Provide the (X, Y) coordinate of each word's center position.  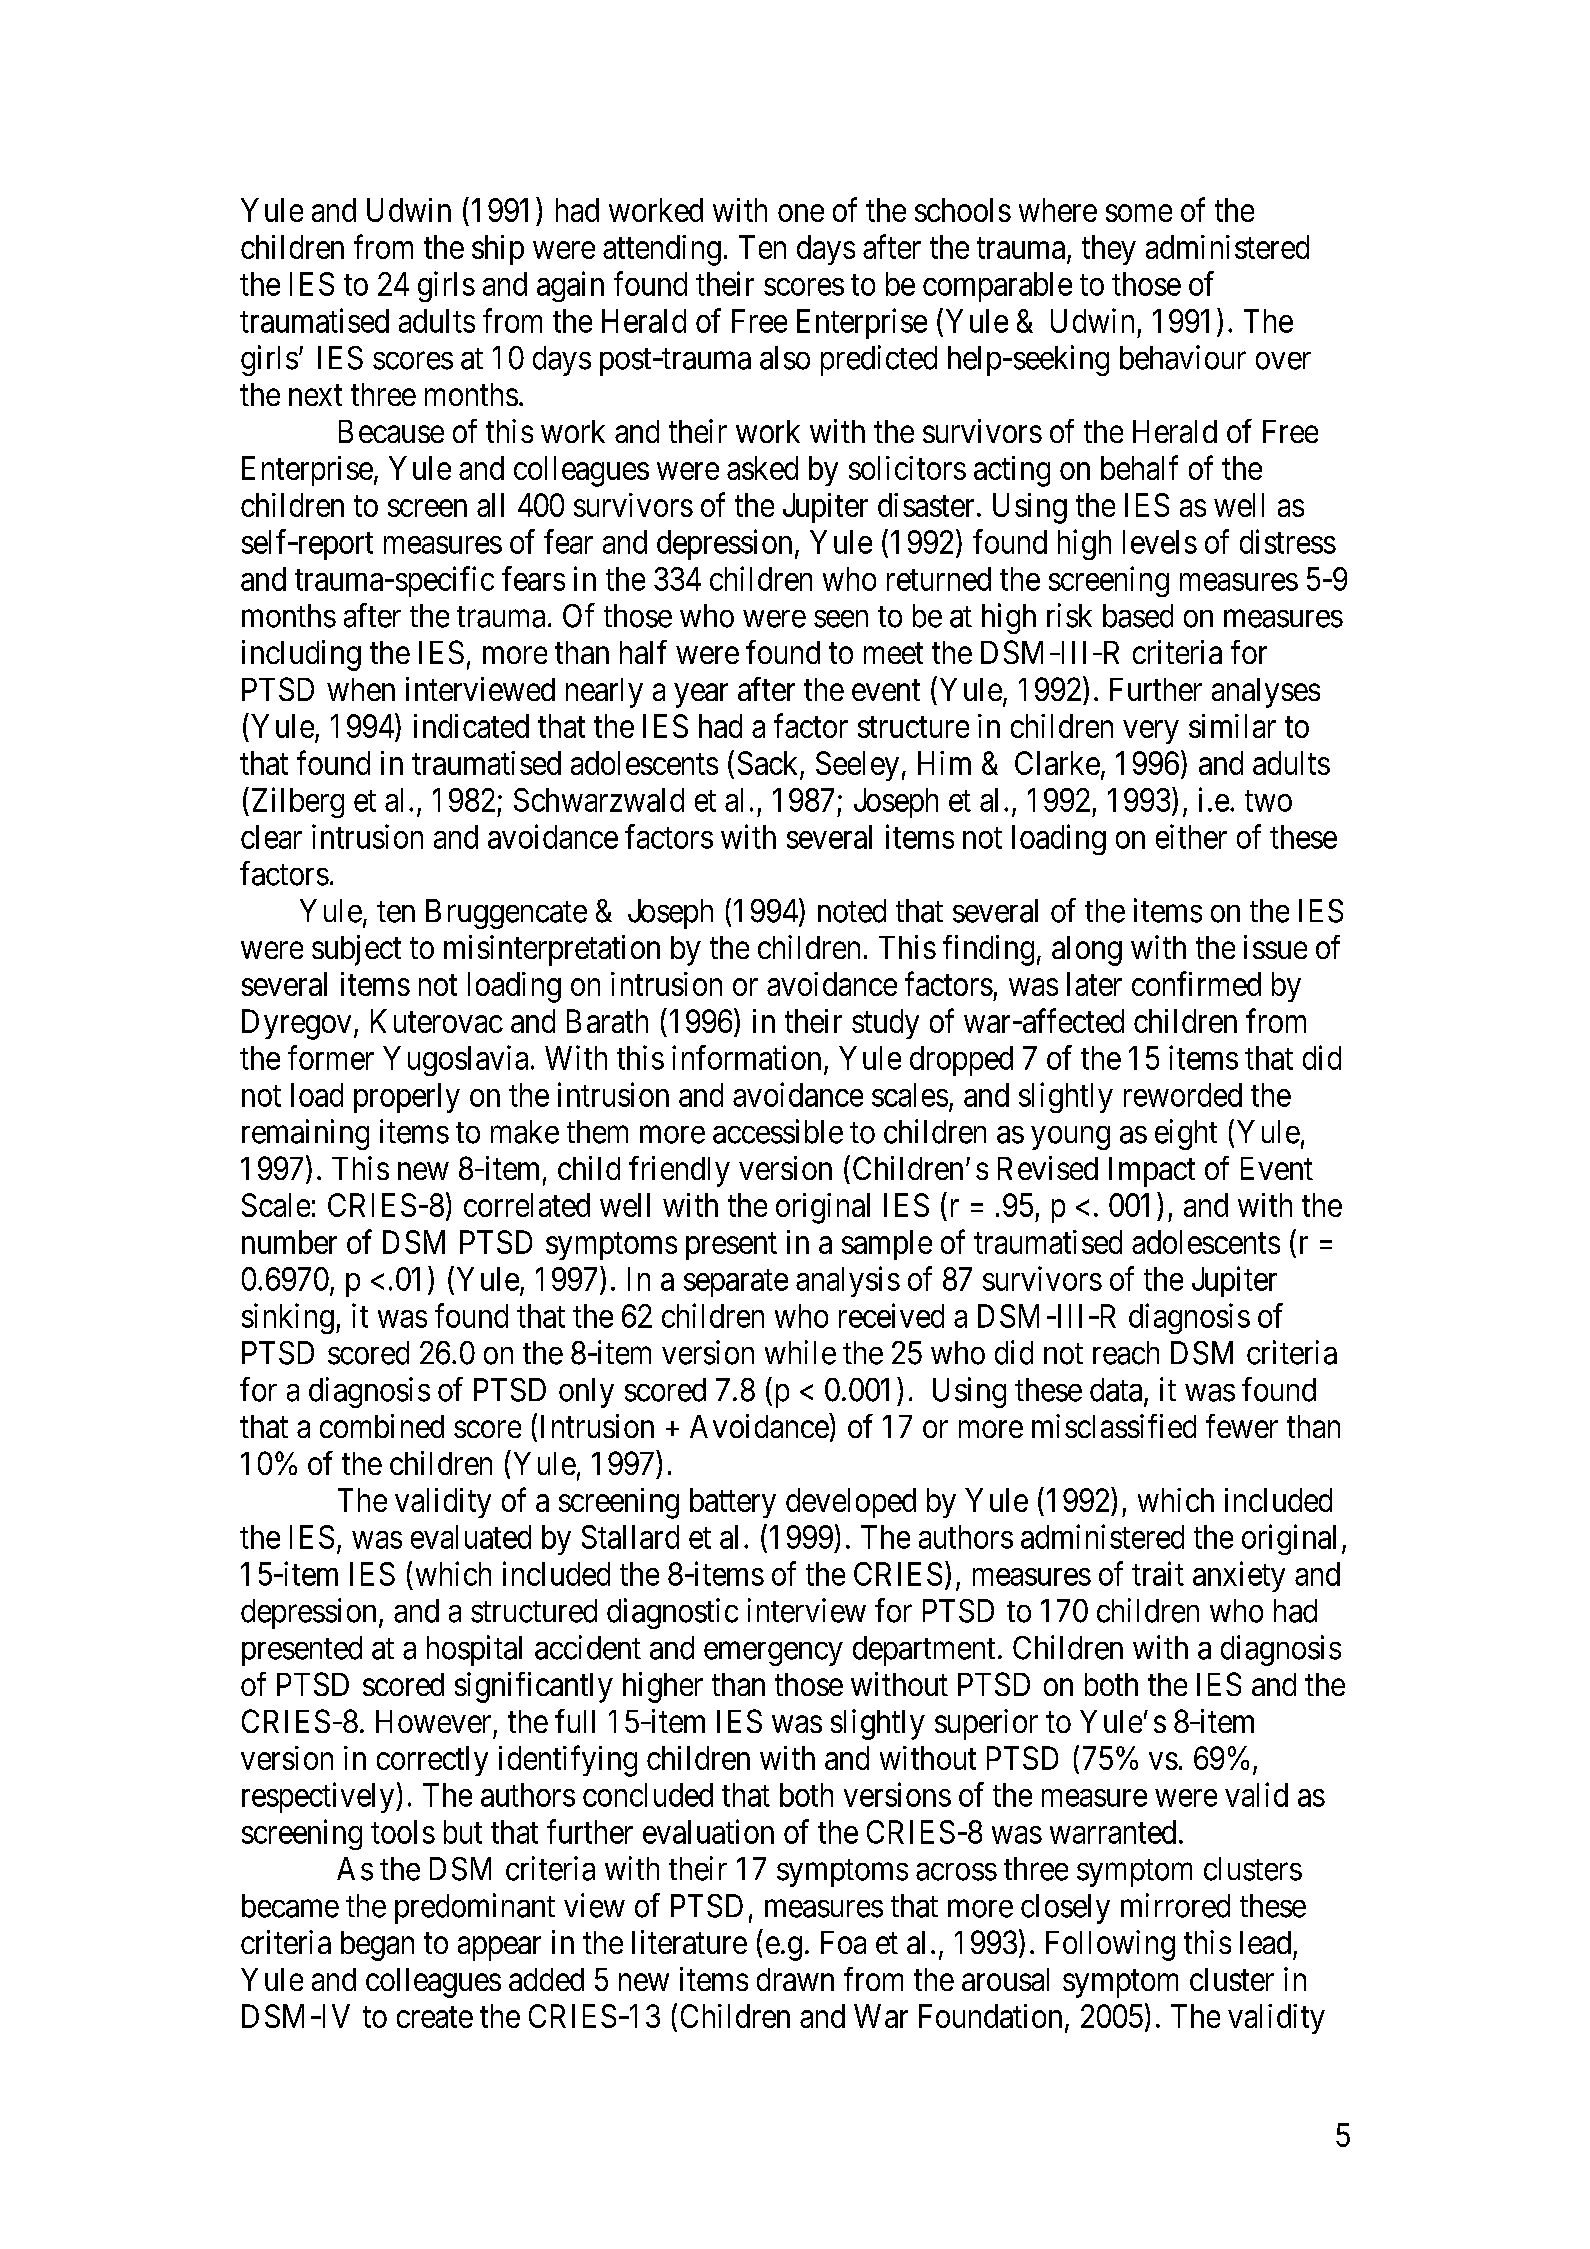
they (1109, 250)
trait (1158, 1573)
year (701, 696)
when (361, 689)
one (801, 213)
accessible (778, 1131)
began (377, 1946)
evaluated (471, 1537)
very (1151, 732)
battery (733, 1503)
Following (1110, 1945)
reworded (1183, 1095)
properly (407, 1098)
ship (498, 250)
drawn (795, 1979)
